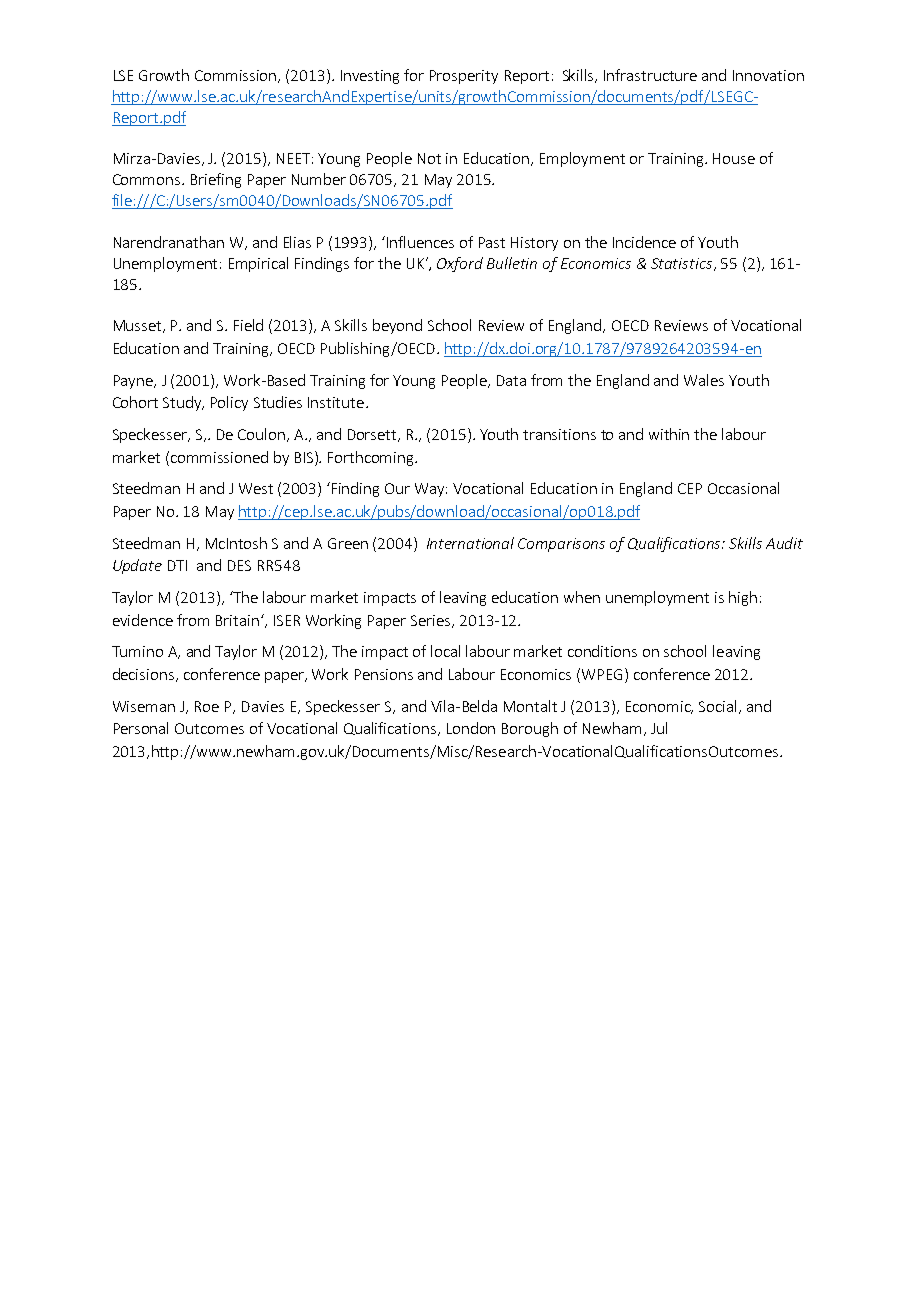  What do you see at coordinates (719, 707) in the screenshot?
I see `Social` at bounding box center [719, 707].
